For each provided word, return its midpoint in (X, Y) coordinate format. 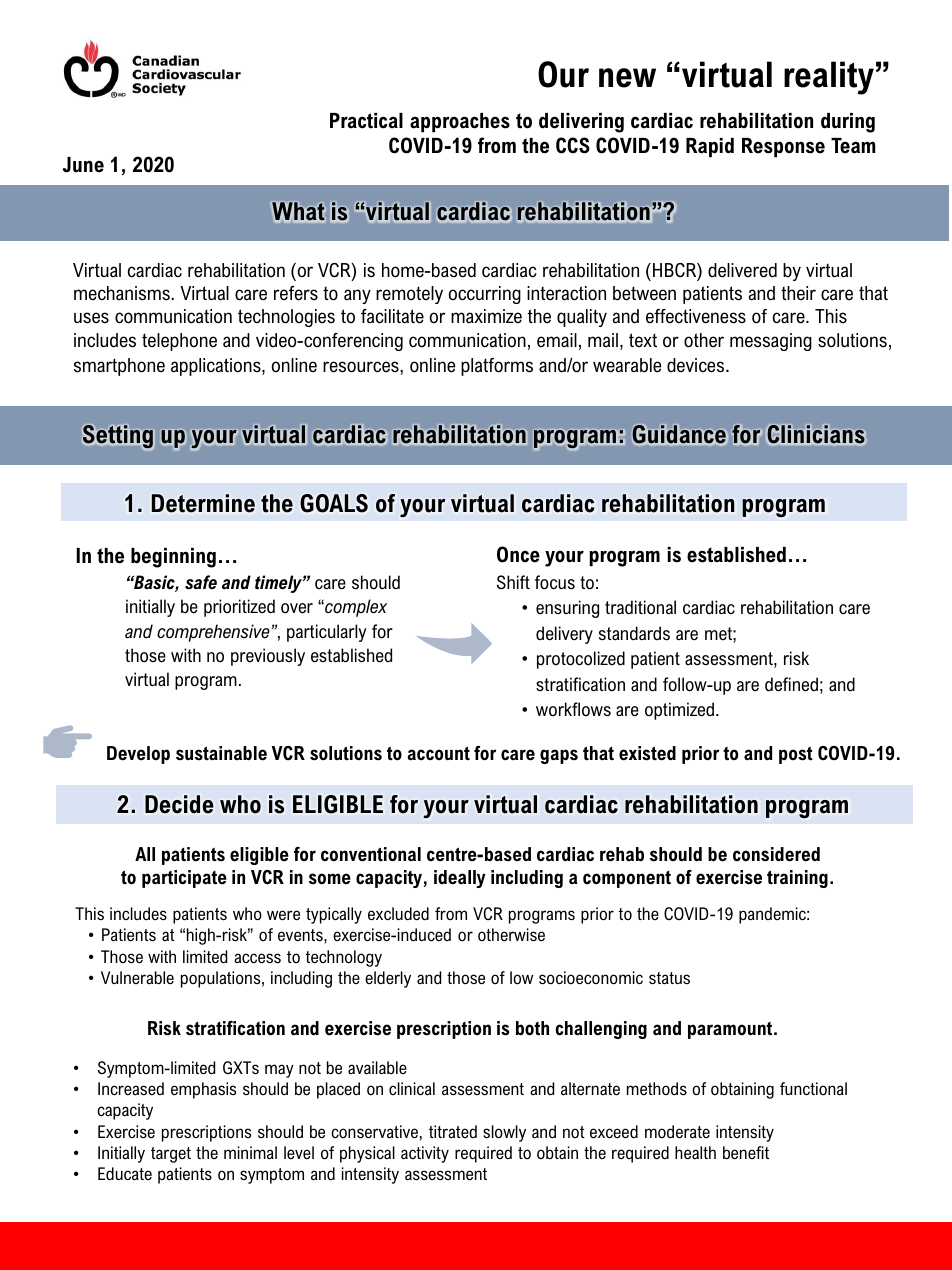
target (171, 1155)
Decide (179, 804)
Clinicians (816, 435)
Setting (118, 437)
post (796, 755)
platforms (497, 367)
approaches (460, 123)
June (83, 165)
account (438, 753)
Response (783, 148)
